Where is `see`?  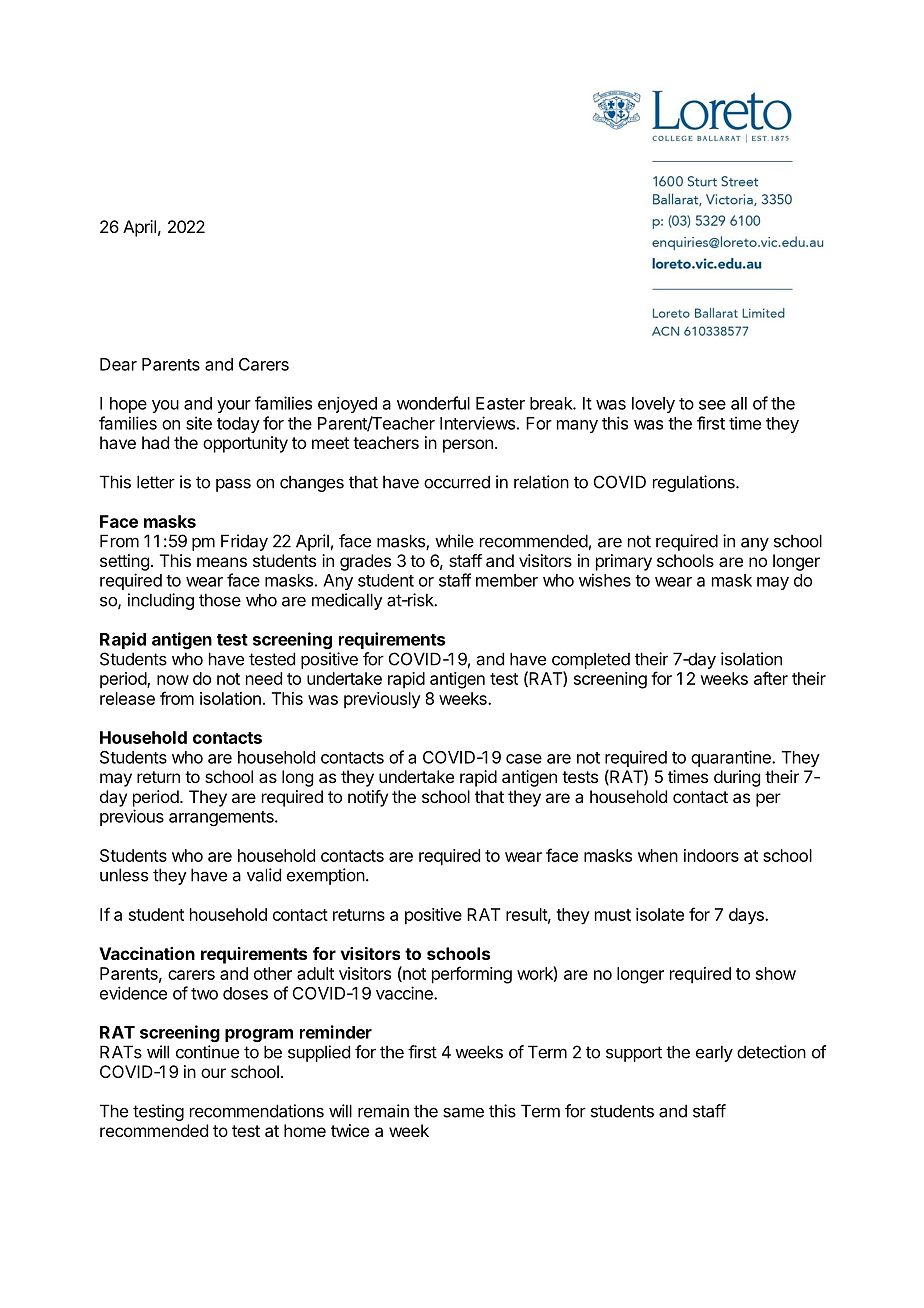 see is located at coordinates (712, 405).
